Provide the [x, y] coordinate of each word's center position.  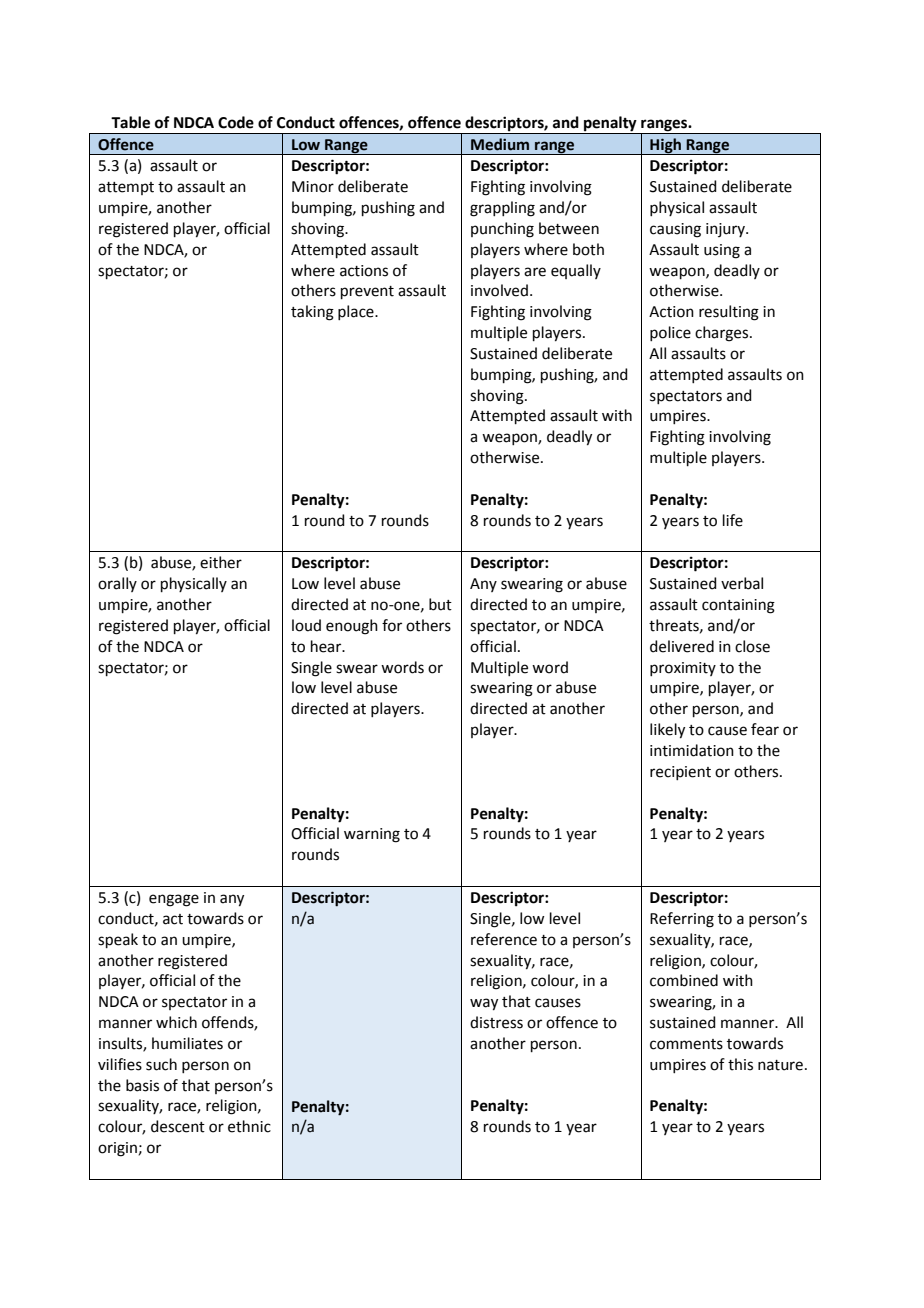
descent [178, 1126]
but [440, 604]
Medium [500, 144]
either [221, 562]
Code [236, 122]
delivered [682, 646]
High [666, 146]
